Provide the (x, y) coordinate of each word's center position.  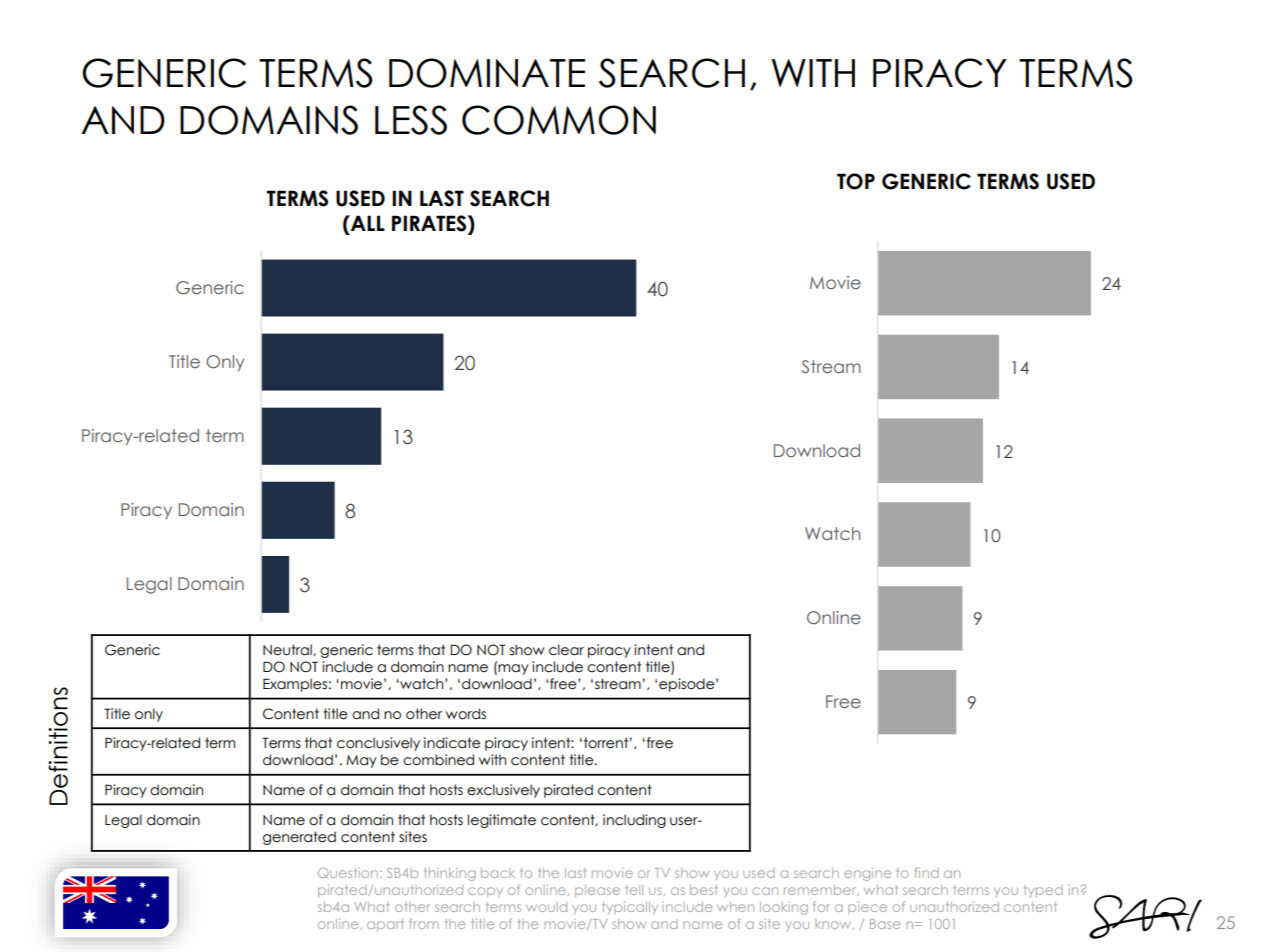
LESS (411, 120)
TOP (856, 181)
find (927, 872)
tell (634, 890)
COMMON (559, 120)
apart (385, 925)
